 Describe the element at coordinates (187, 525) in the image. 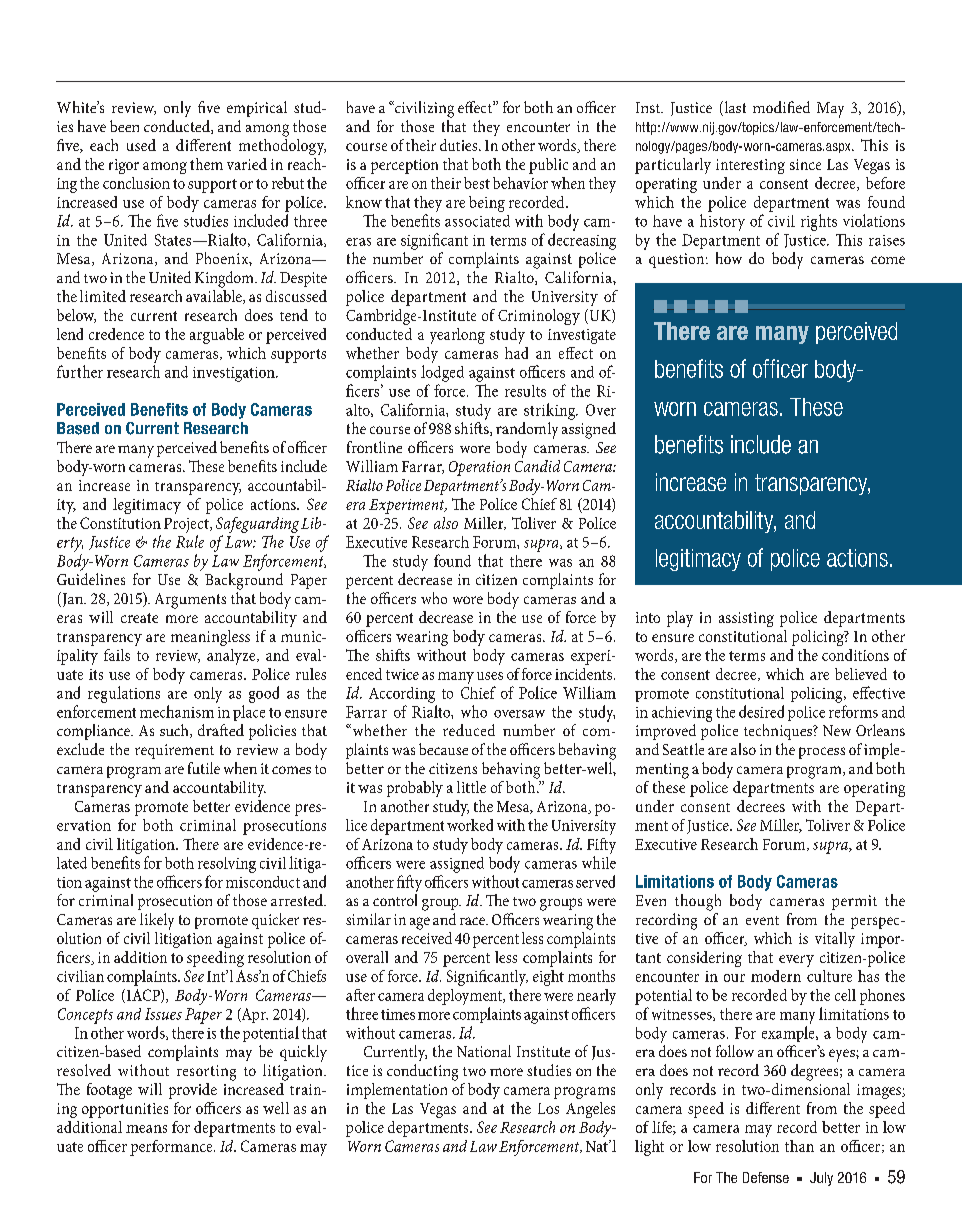

I see `Project` at that location.
